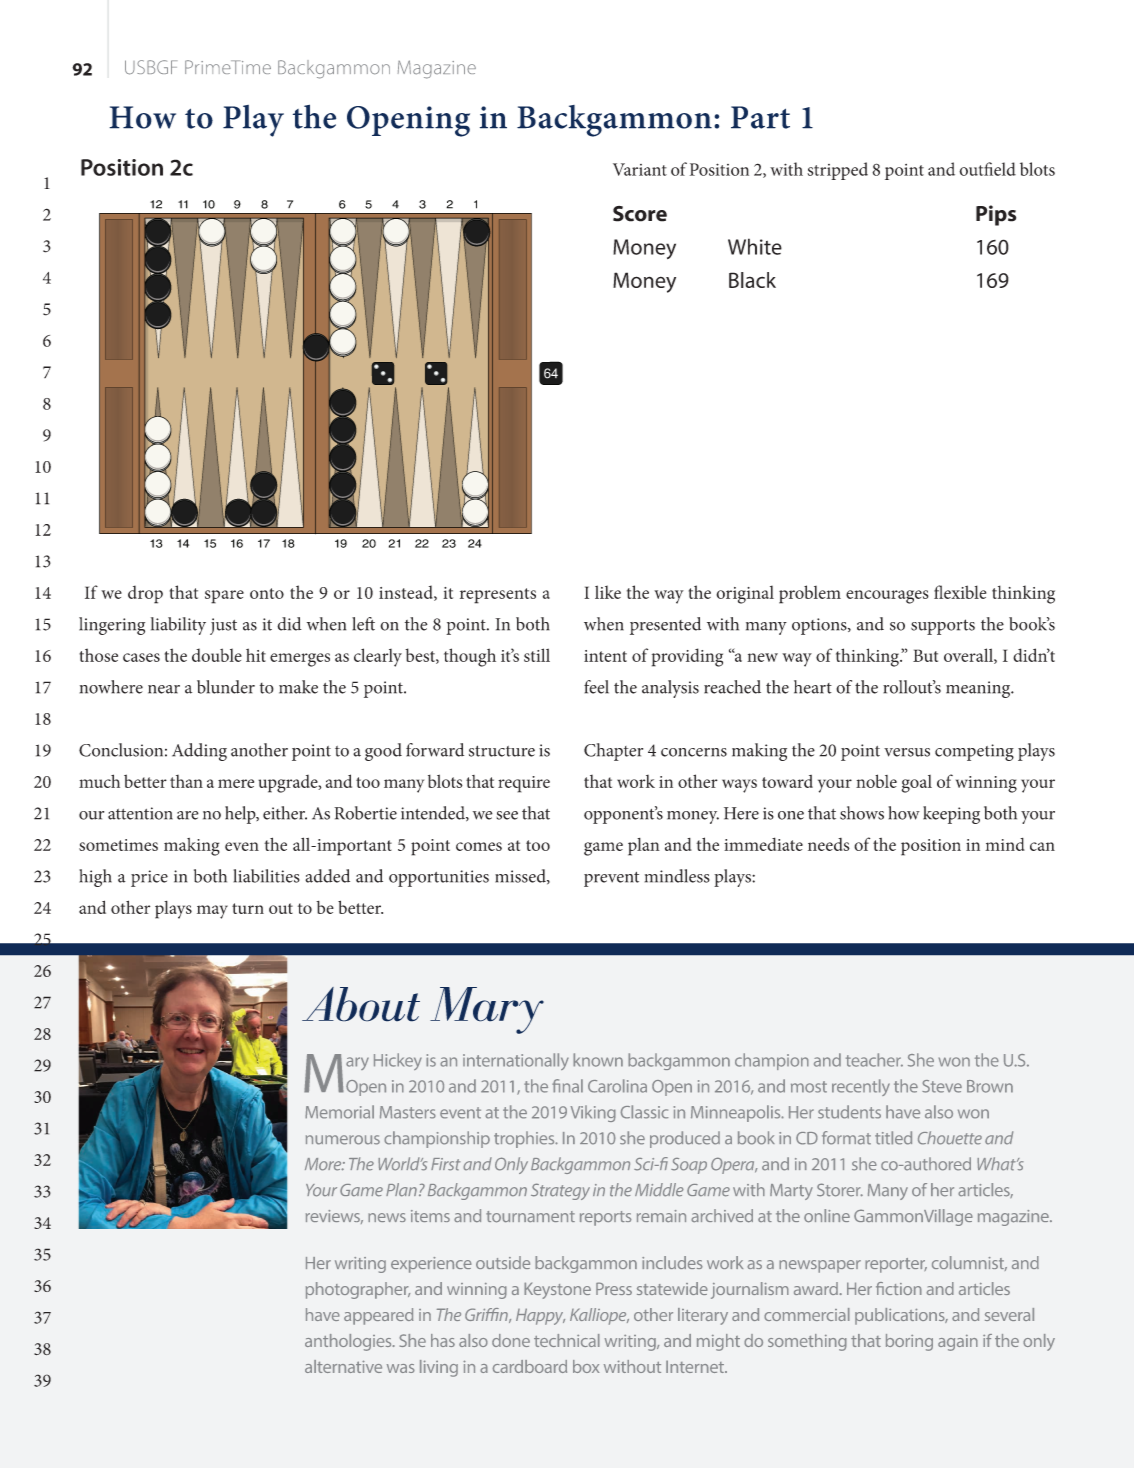 The height and width of the document is (1468, 1134). I want to click on versus, so click(907, 752).
